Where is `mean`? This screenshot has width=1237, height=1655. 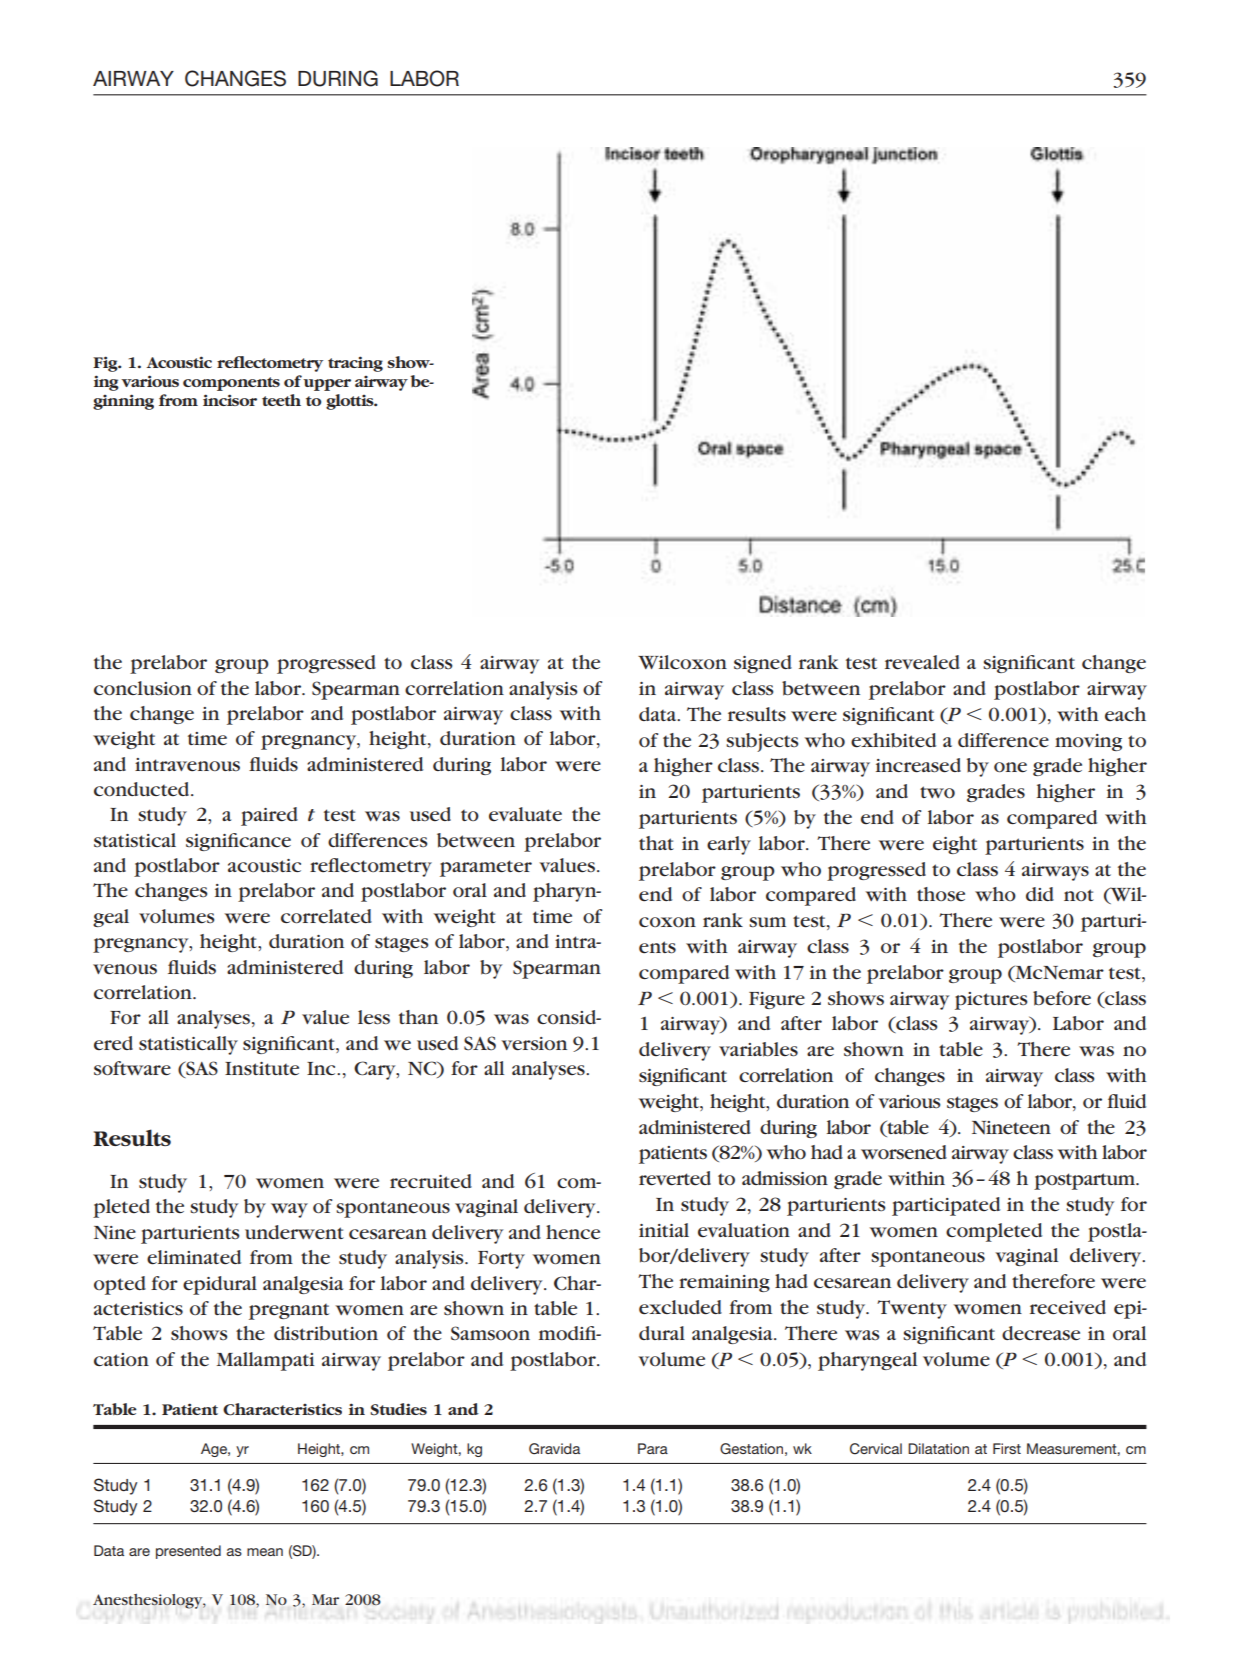
mean is located at coordinates (265, 1552).
